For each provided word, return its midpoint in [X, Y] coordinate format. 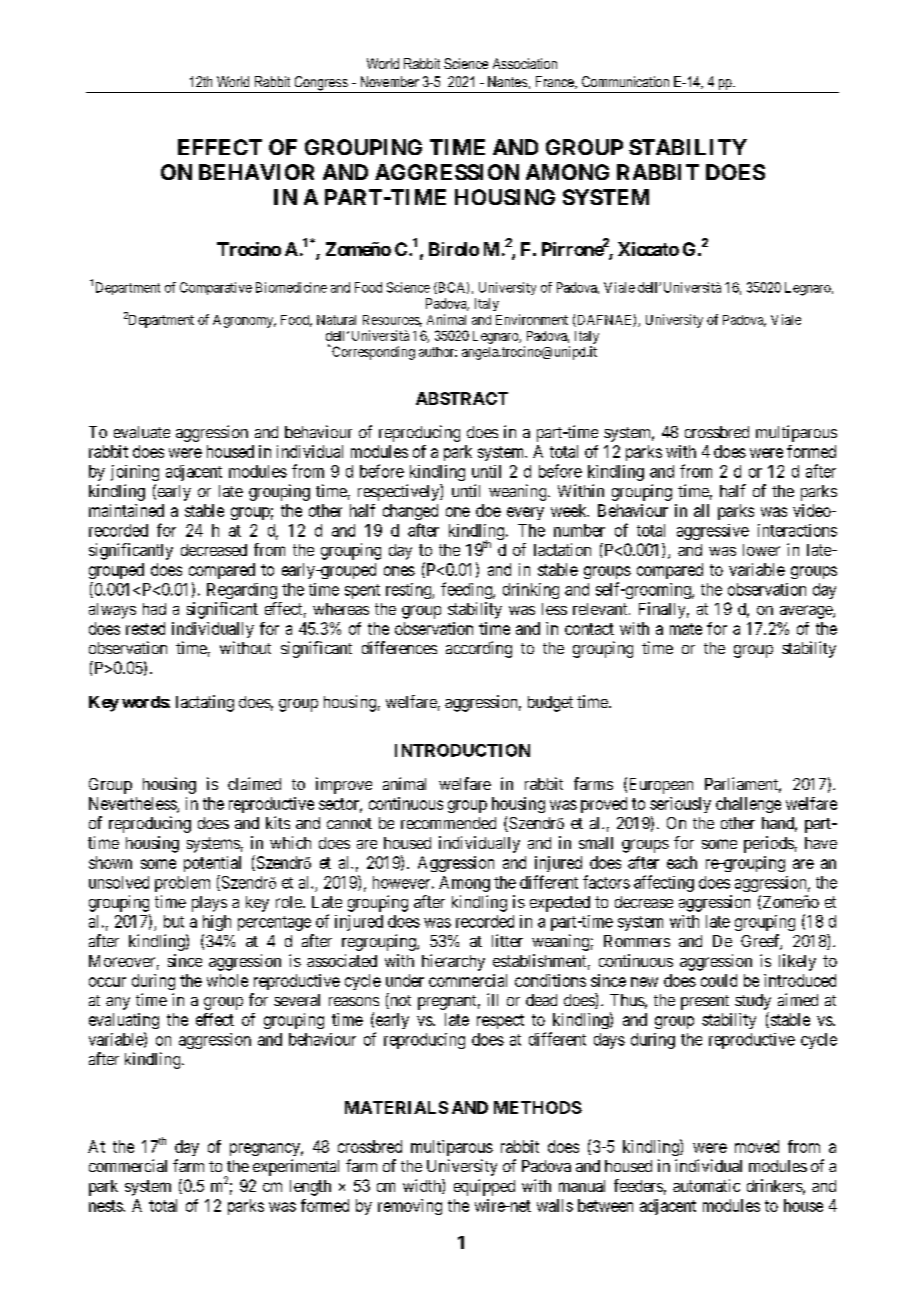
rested [145, 628]
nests [106, 1206]
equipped [484, 1187]
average [807, 612]
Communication [625, 81]
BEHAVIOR [256, 172]
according [479, 649]
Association [525, 63]
